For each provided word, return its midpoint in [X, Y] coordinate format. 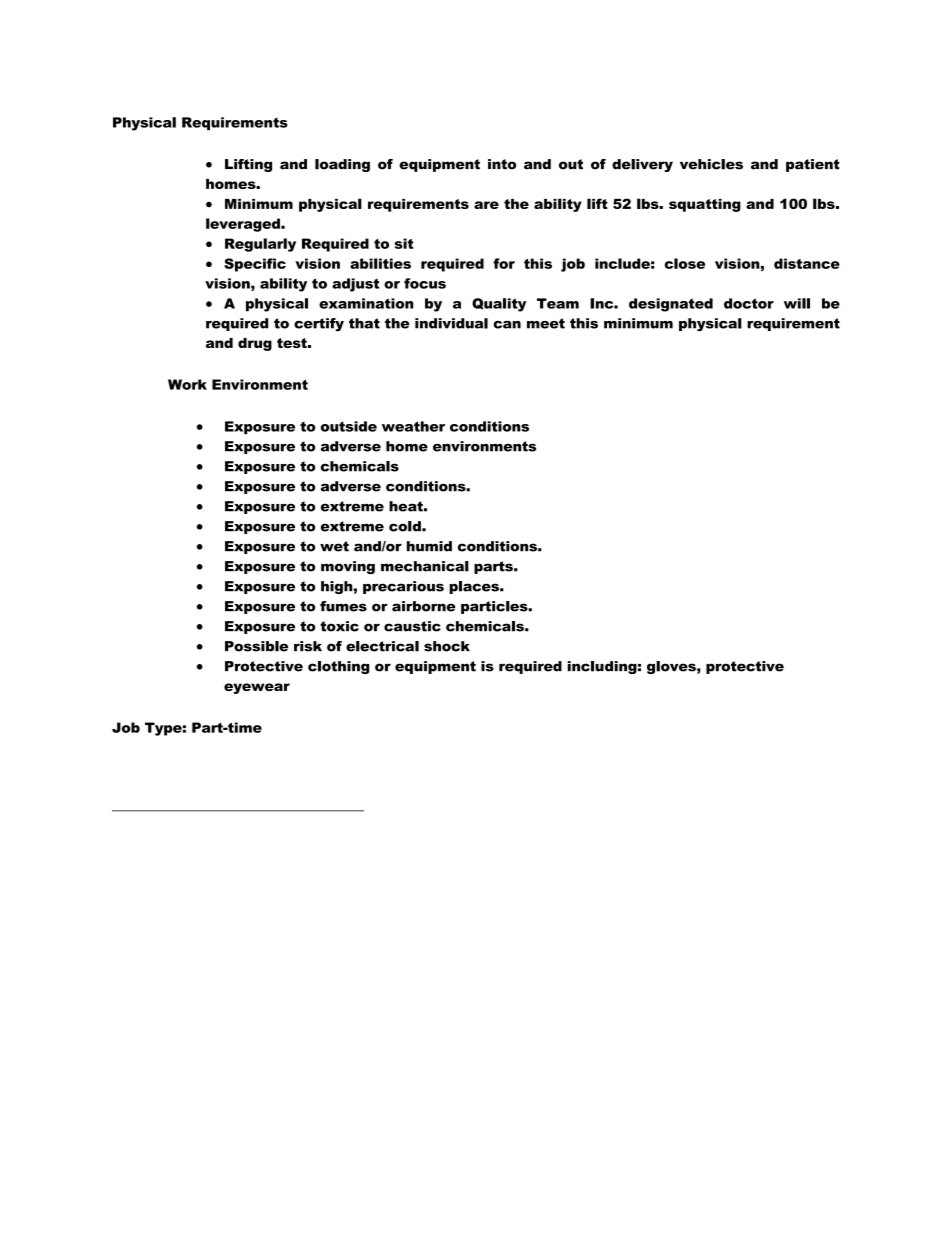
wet [334, 546]
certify [319, 325]
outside [349, 426]
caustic [412, 626]
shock [447, 646]
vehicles [711, 164]
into [502, 164]
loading [342, 165]
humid [429, 546]
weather [413, 426]
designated [671, 305]
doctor [749, 303]
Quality [499, 305]
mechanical [425, 566]
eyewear [257, 688]
